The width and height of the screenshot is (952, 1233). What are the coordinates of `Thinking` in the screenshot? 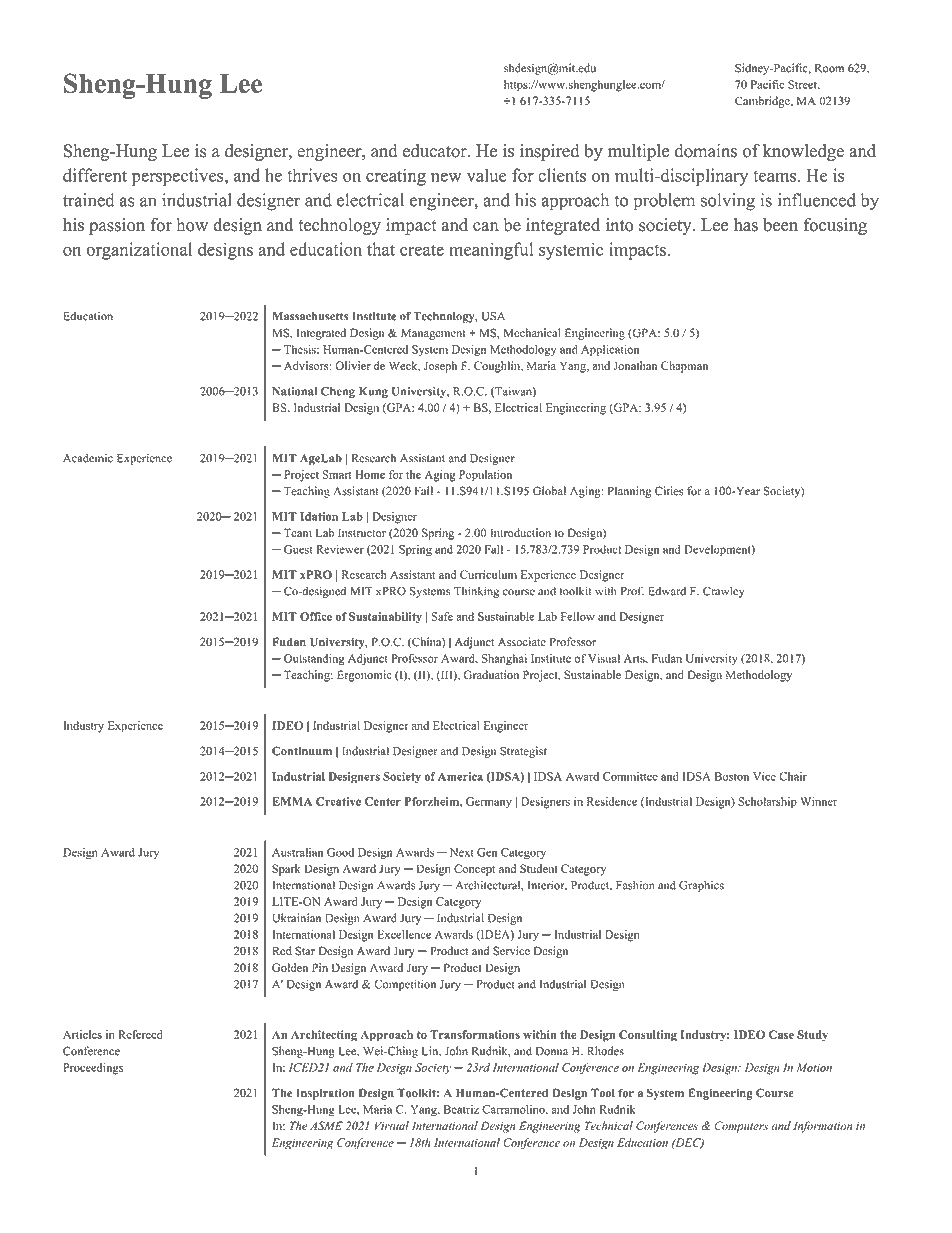 It's located at (476, 592).
